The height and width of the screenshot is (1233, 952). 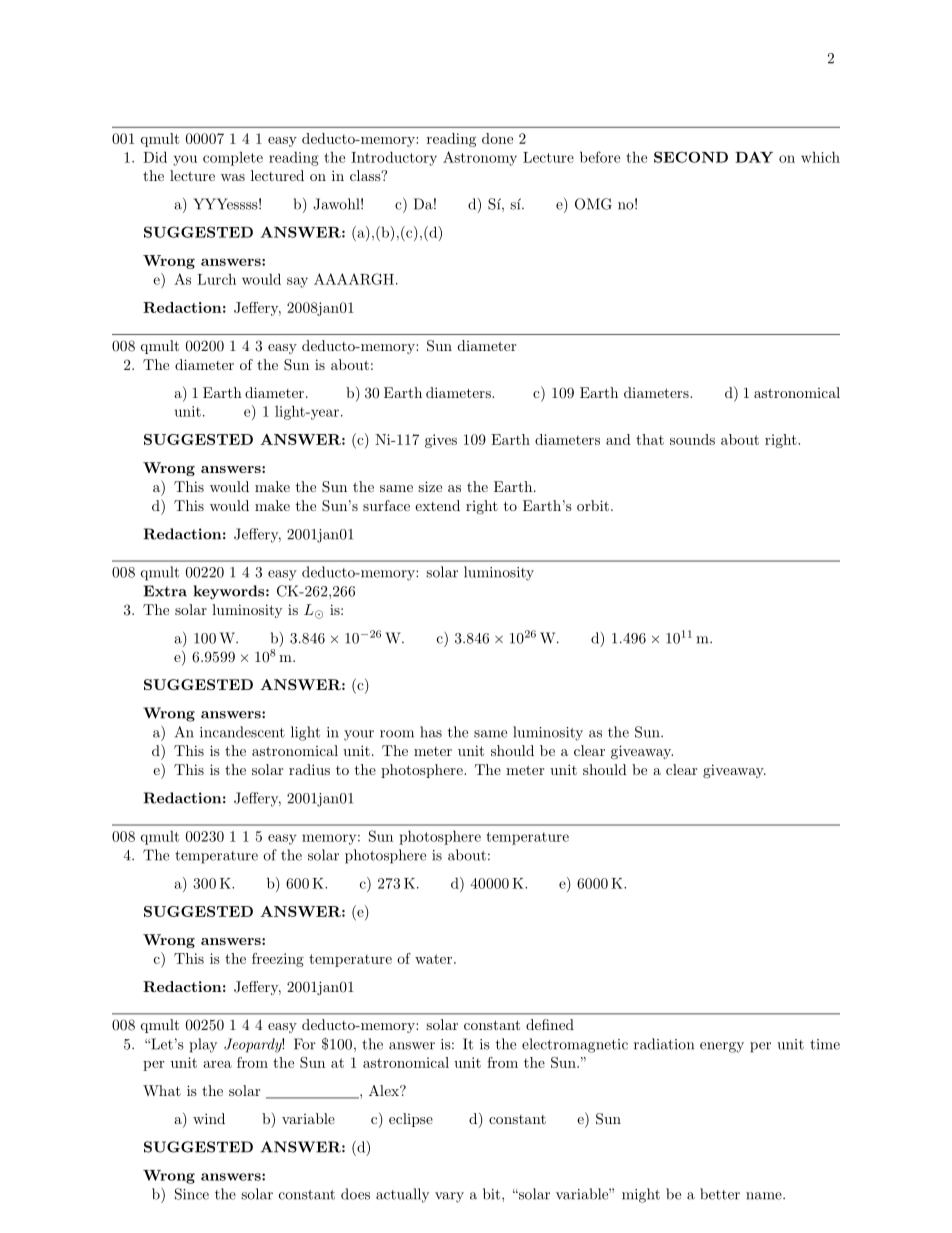 What do you see at coordinates (480, 158) in the screenshot?
I see `Astronomy` at bounding box center [480, 158].
